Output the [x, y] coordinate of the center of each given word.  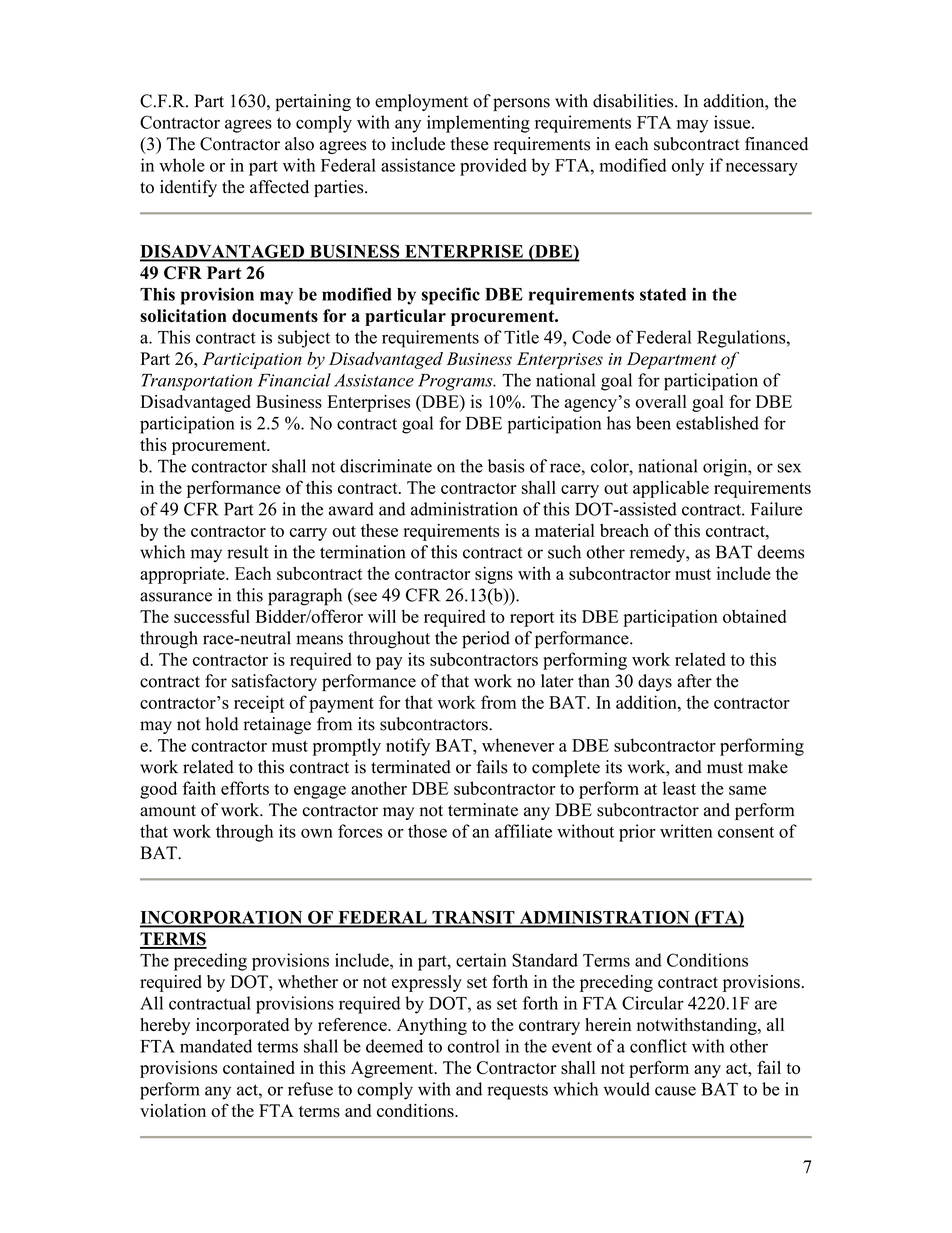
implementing [478, 124]
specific [451, 296]
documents [275, 316]
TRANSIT [473, 918]
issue [733, 122]
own [317, 833]
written [686, 831]
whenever [518, 745]
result [248, 552]
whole [182, 165]
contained [259, 1067]
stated [663, 294]
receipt [259, 704]
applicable [671, 489]
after [694, 681]
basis [506, 466]
